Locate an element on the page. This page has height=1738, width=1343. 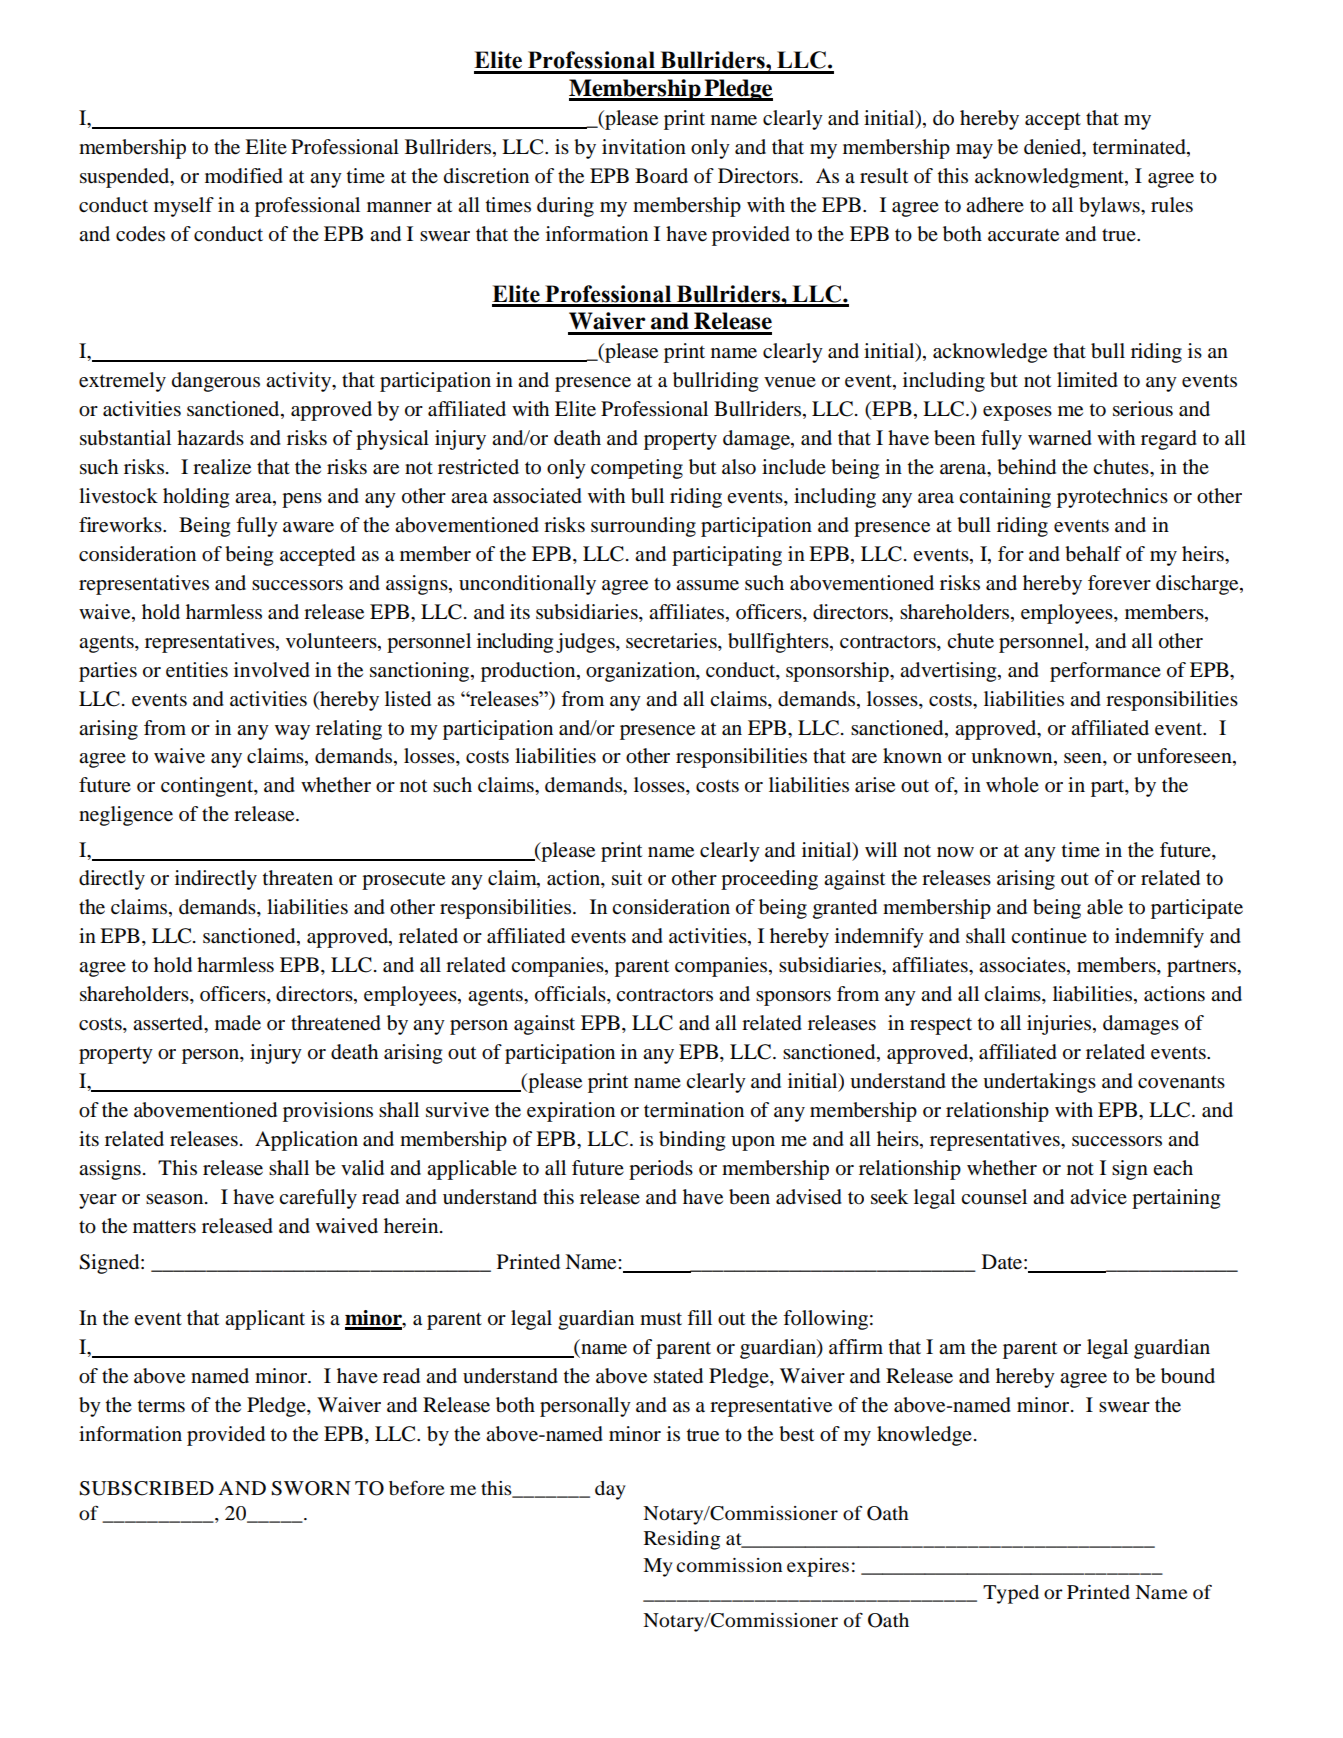
suit is located at coordinates (627, 878).
